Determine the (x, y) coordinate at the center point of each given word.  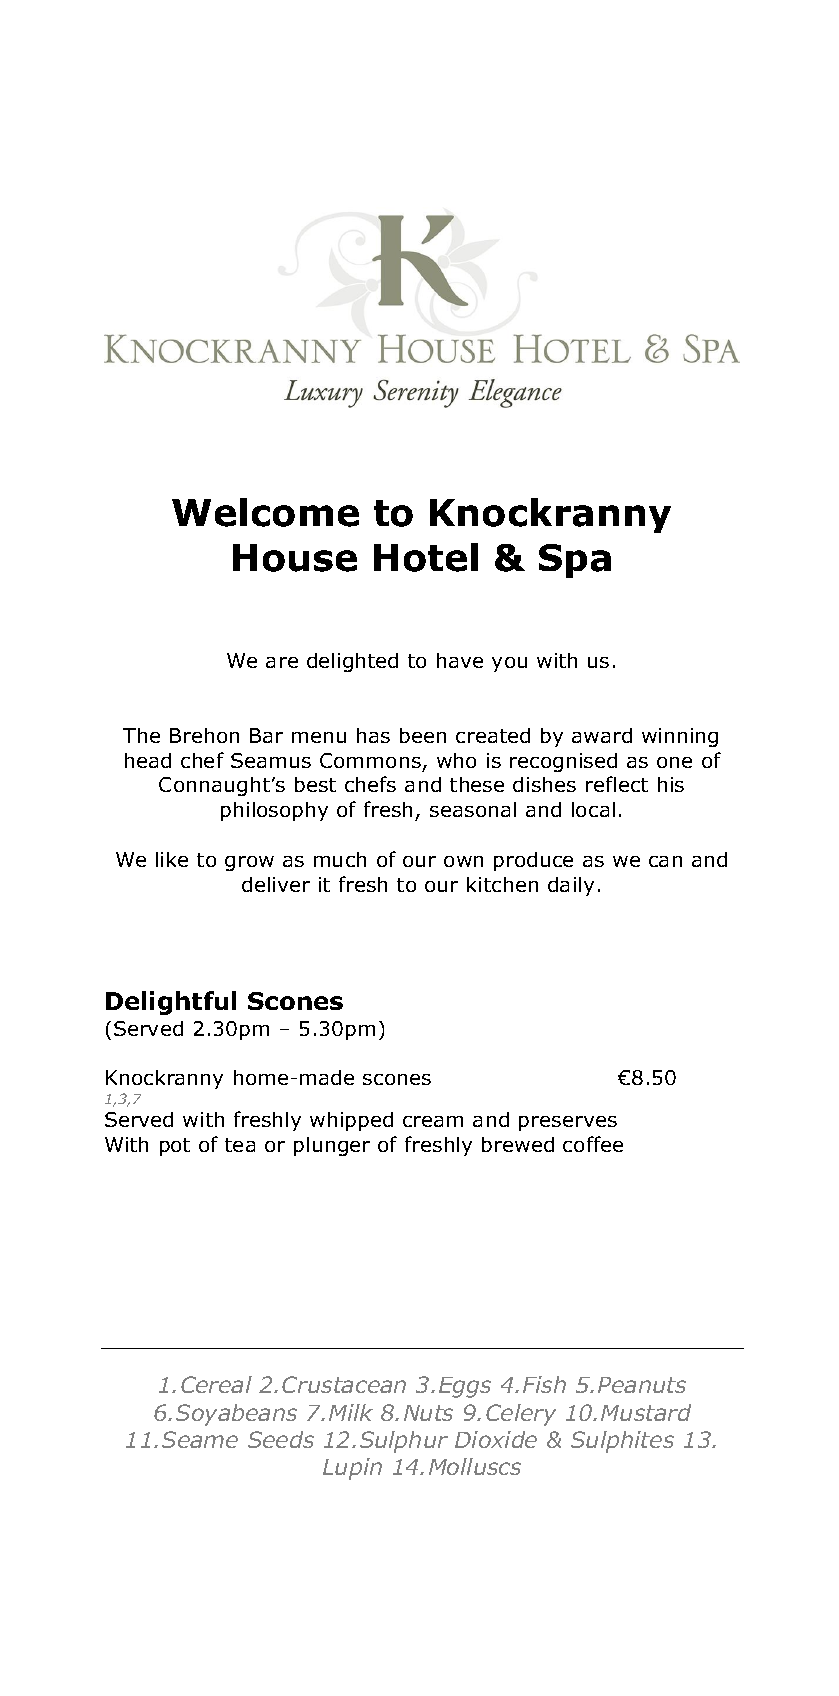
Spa (575, 561)
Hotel (426, 557)
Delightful (171, 1003)
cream (433, 1121)
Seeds (281, 1439)
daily (571, 886)
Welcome (265, 512)
